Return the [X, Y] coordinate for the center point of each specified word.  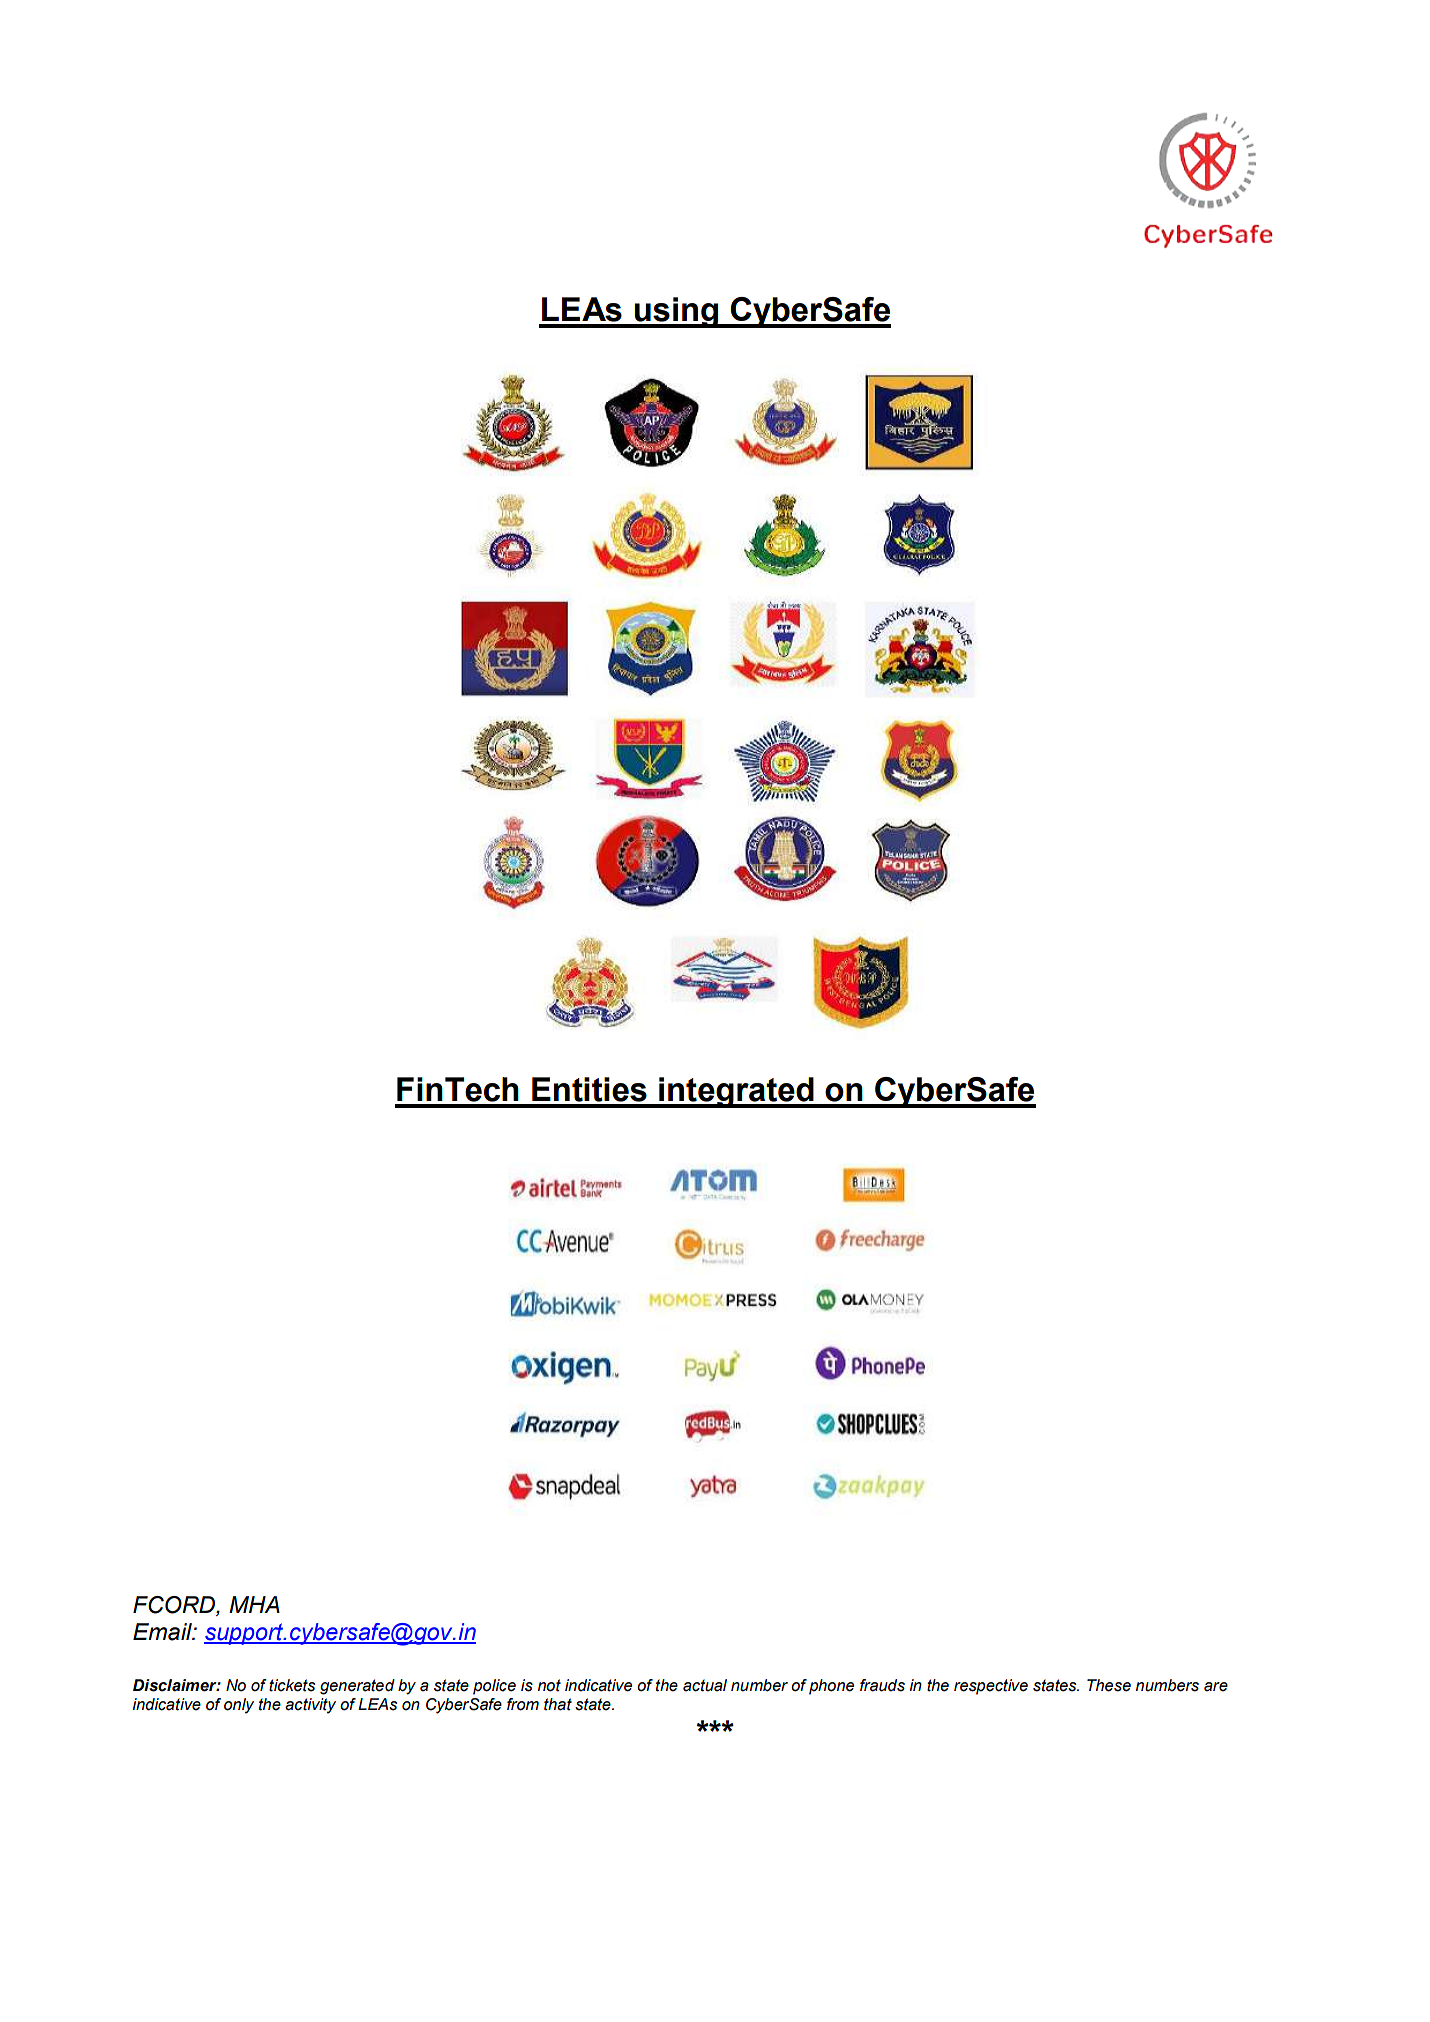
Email [163, 1632]
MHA [254, 1604]
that [558, 1704]
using [676, 312]
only [239, 1706]
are [1216, 1687]
